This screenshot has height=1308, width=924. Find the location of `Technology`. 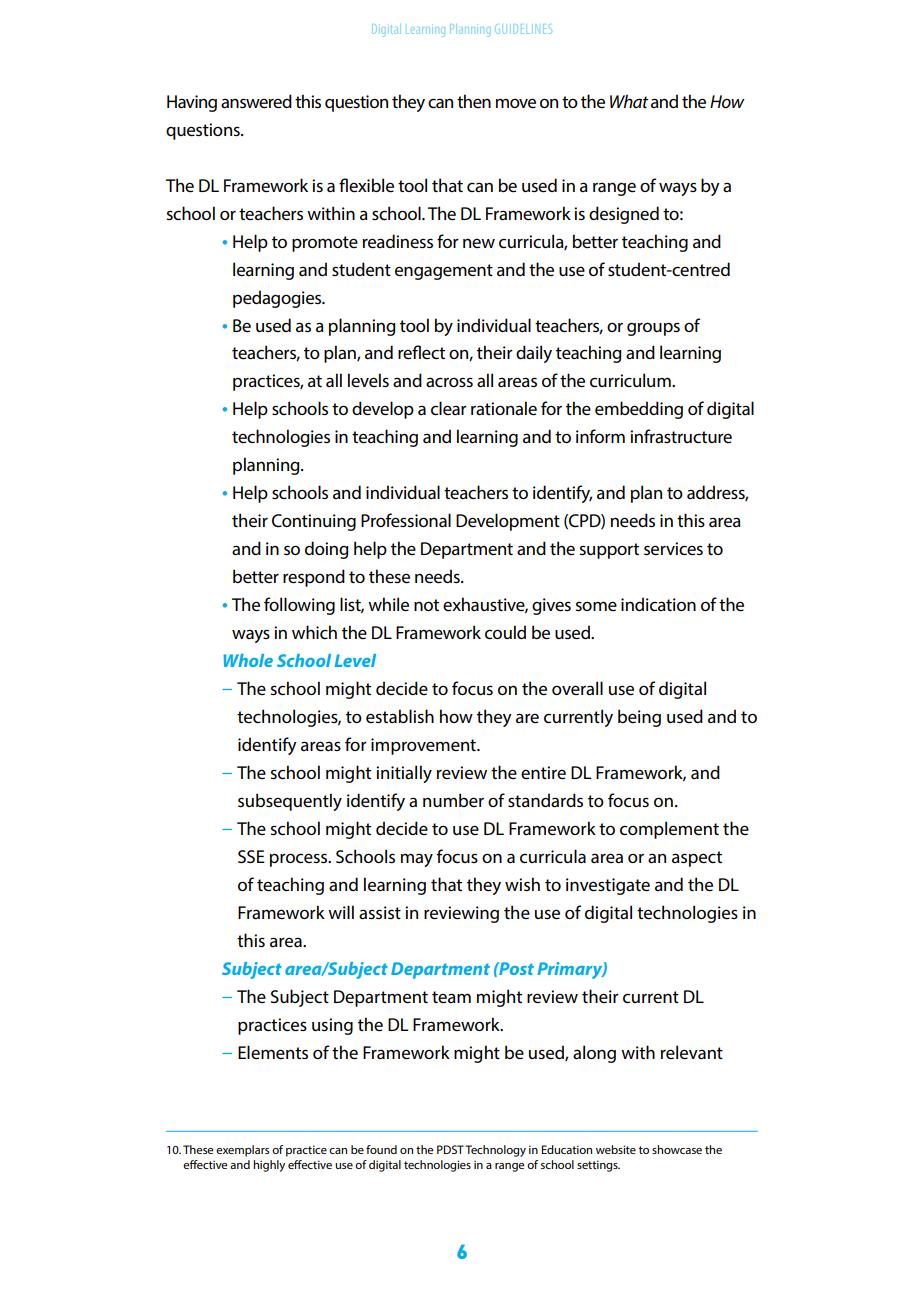

Technology is located at coordinates (495, 1151).
